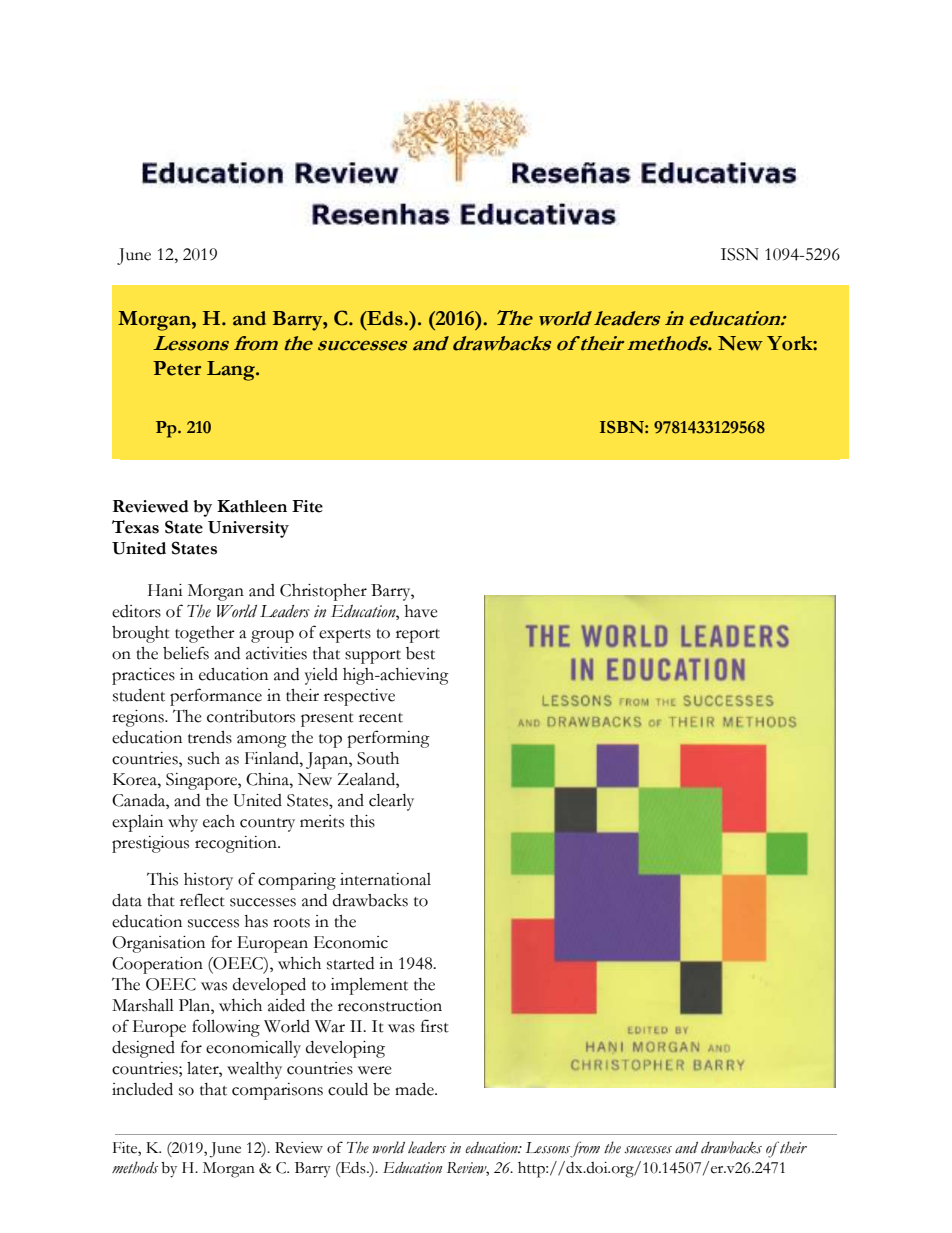 The height and width of the image is (1233, 952). Describe the element at coordinates (204, 758) in the image. I see `such` at that location.
